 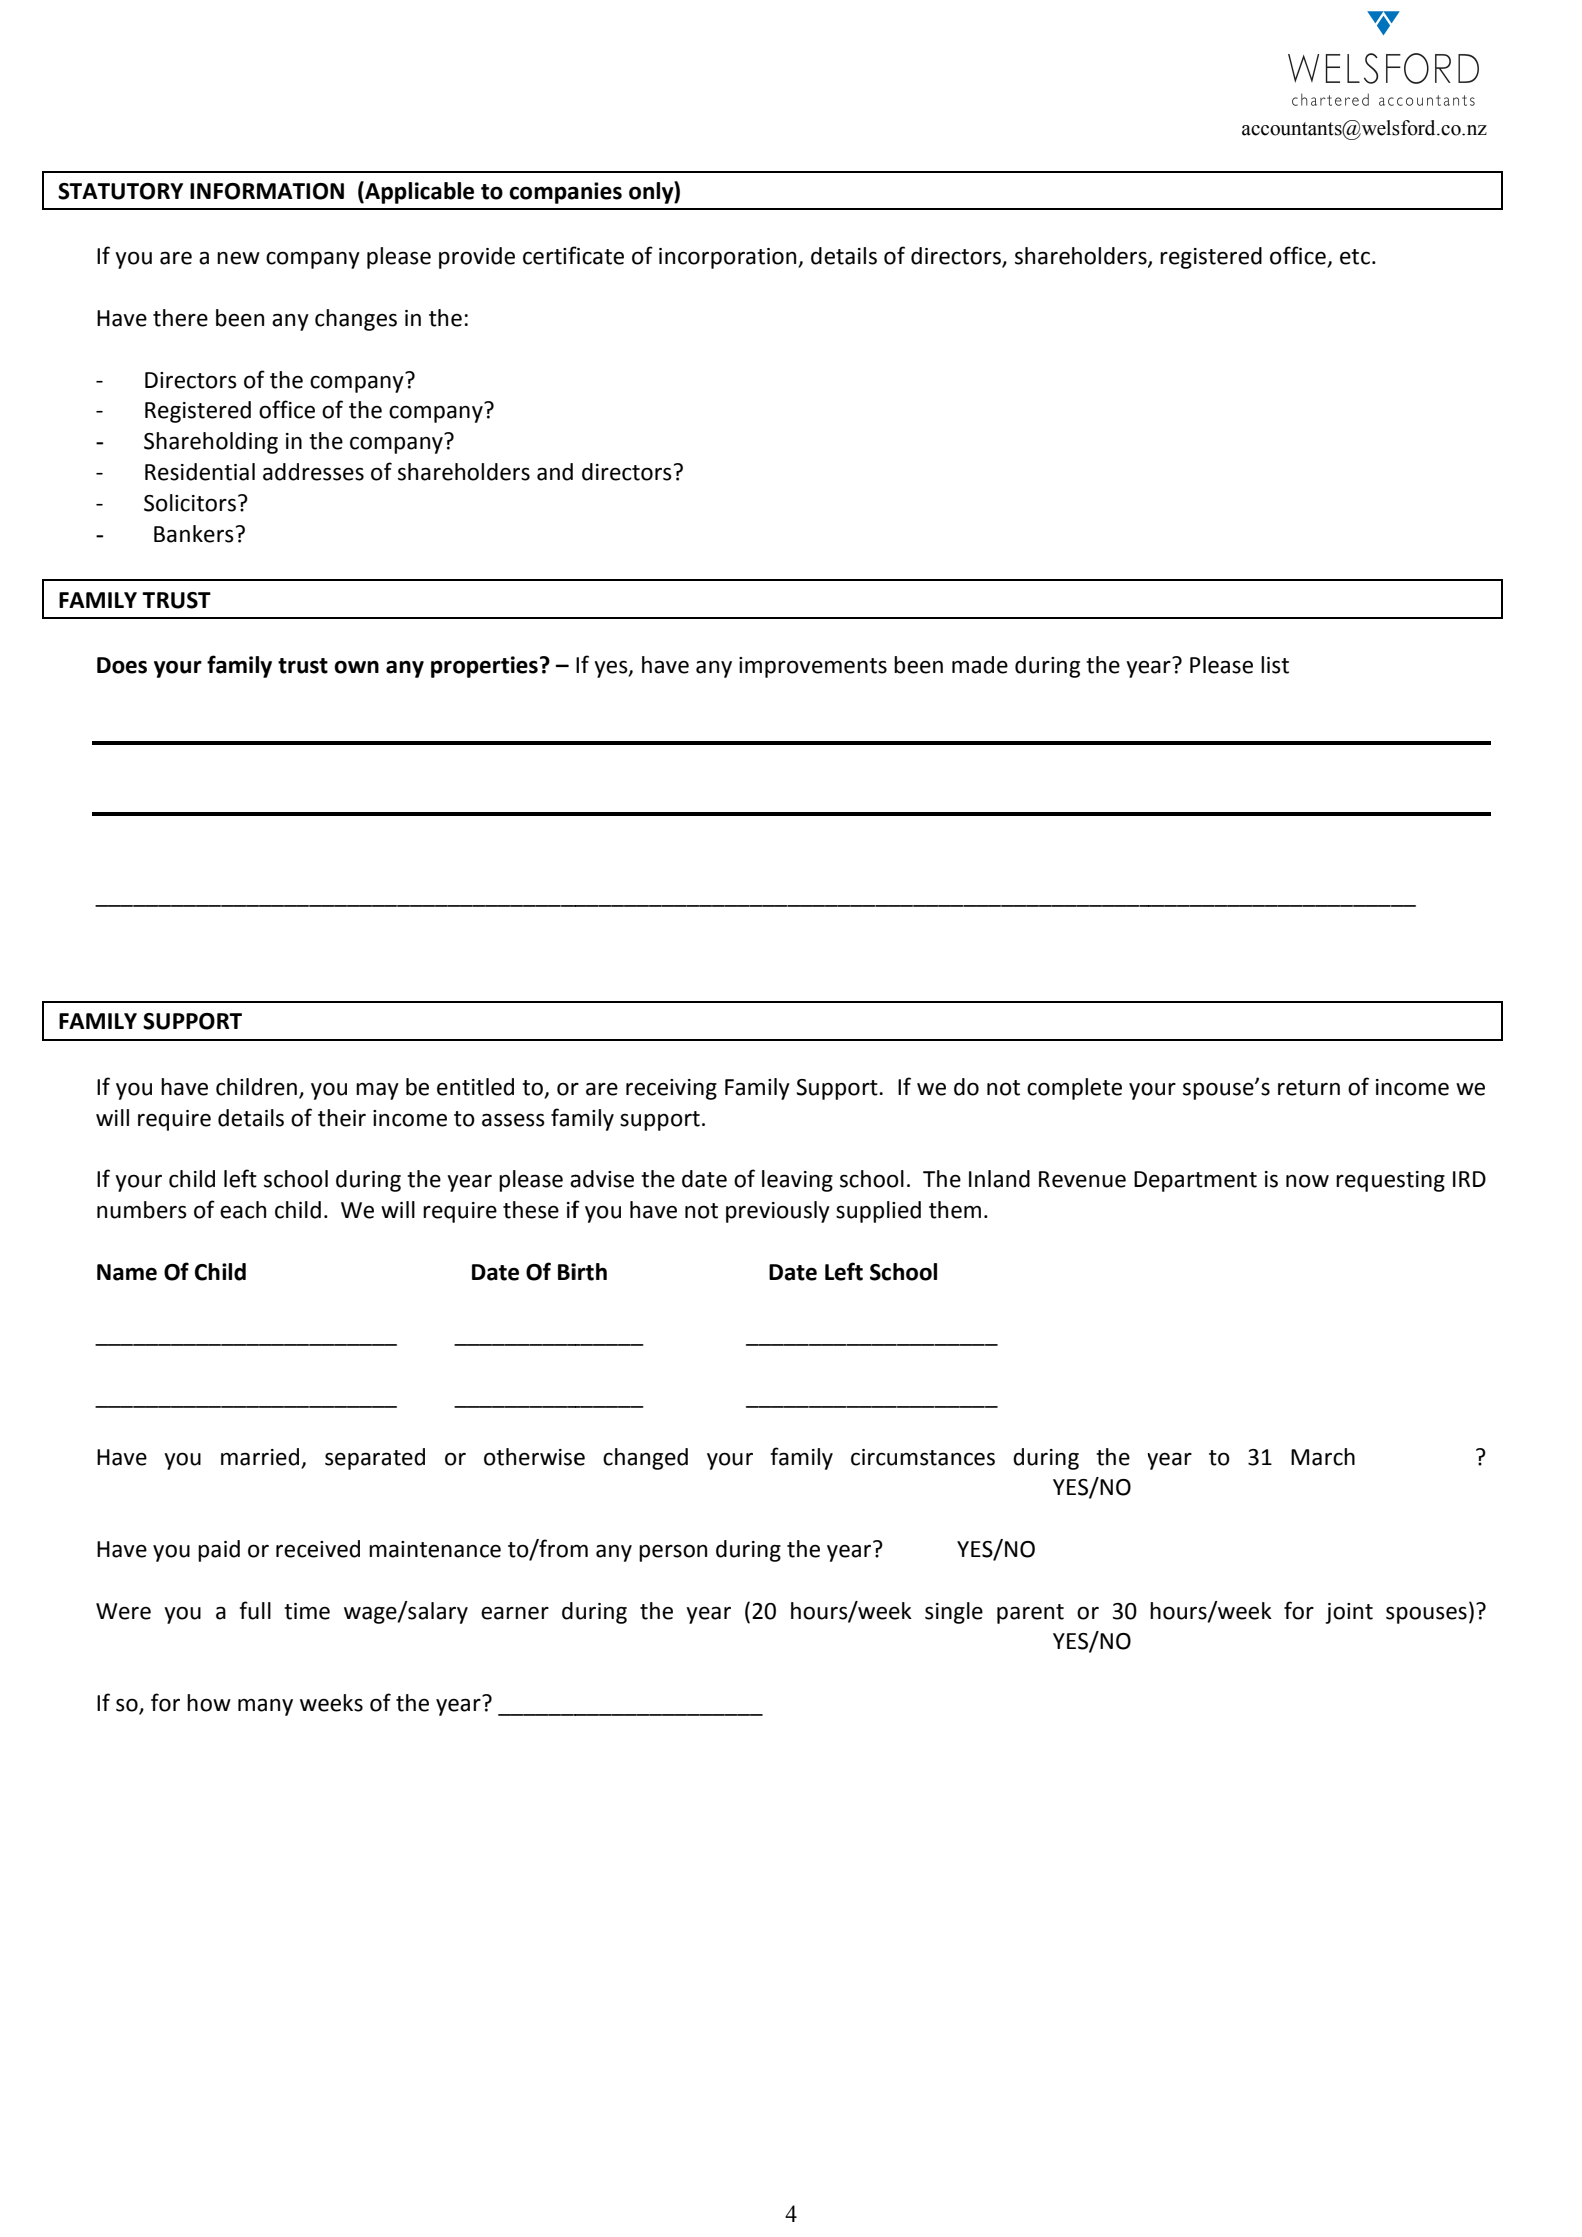 What do you see at coordinates (194, 534) in the screenshot?
I see `Bankers` at bounding box center [194, 534].
